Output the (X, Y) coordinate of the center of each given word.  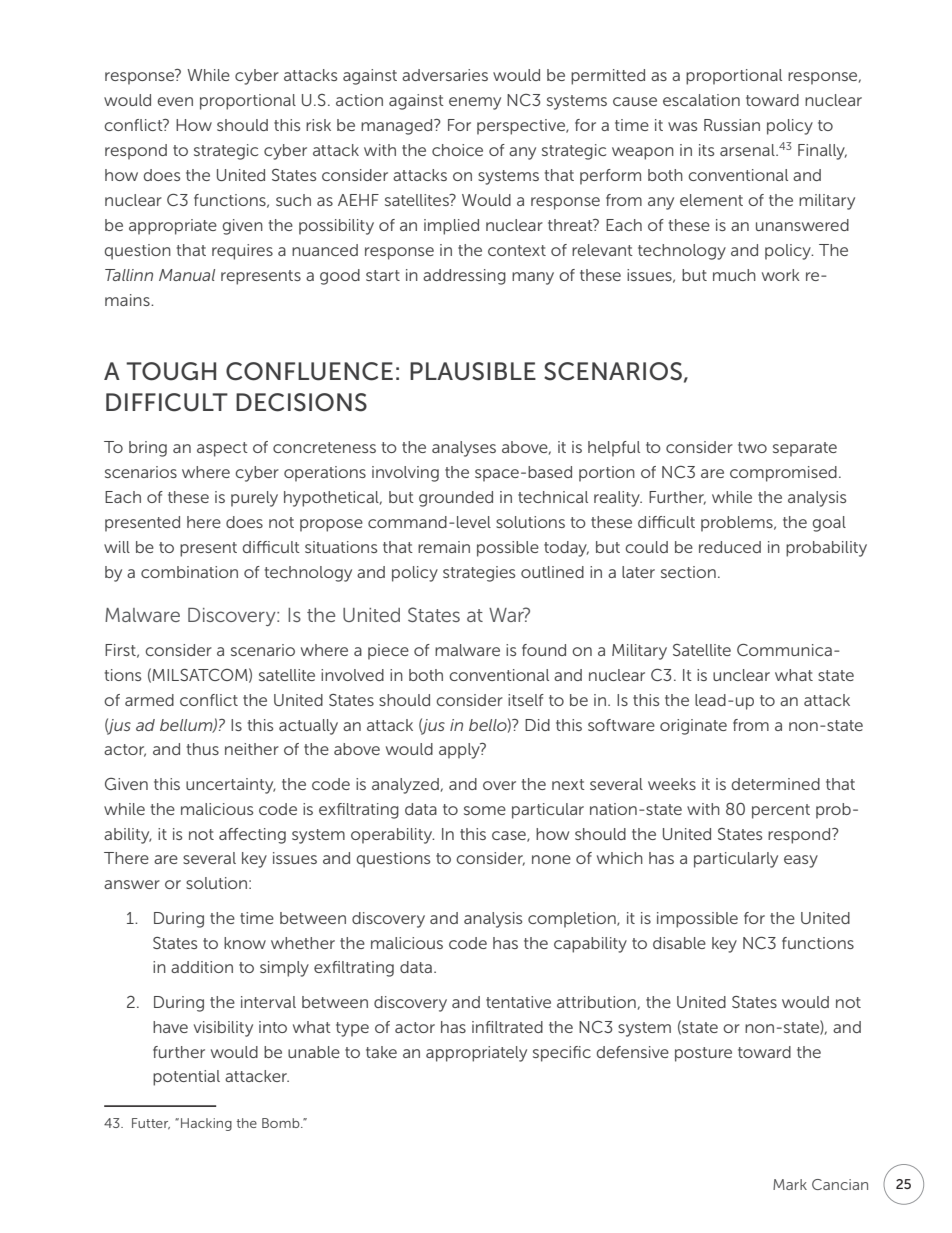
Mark (790, 1184)
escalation (701, 100)
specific (562, 1054)
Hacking (206, 1124)
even (175, 101)
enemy (475, 103)
